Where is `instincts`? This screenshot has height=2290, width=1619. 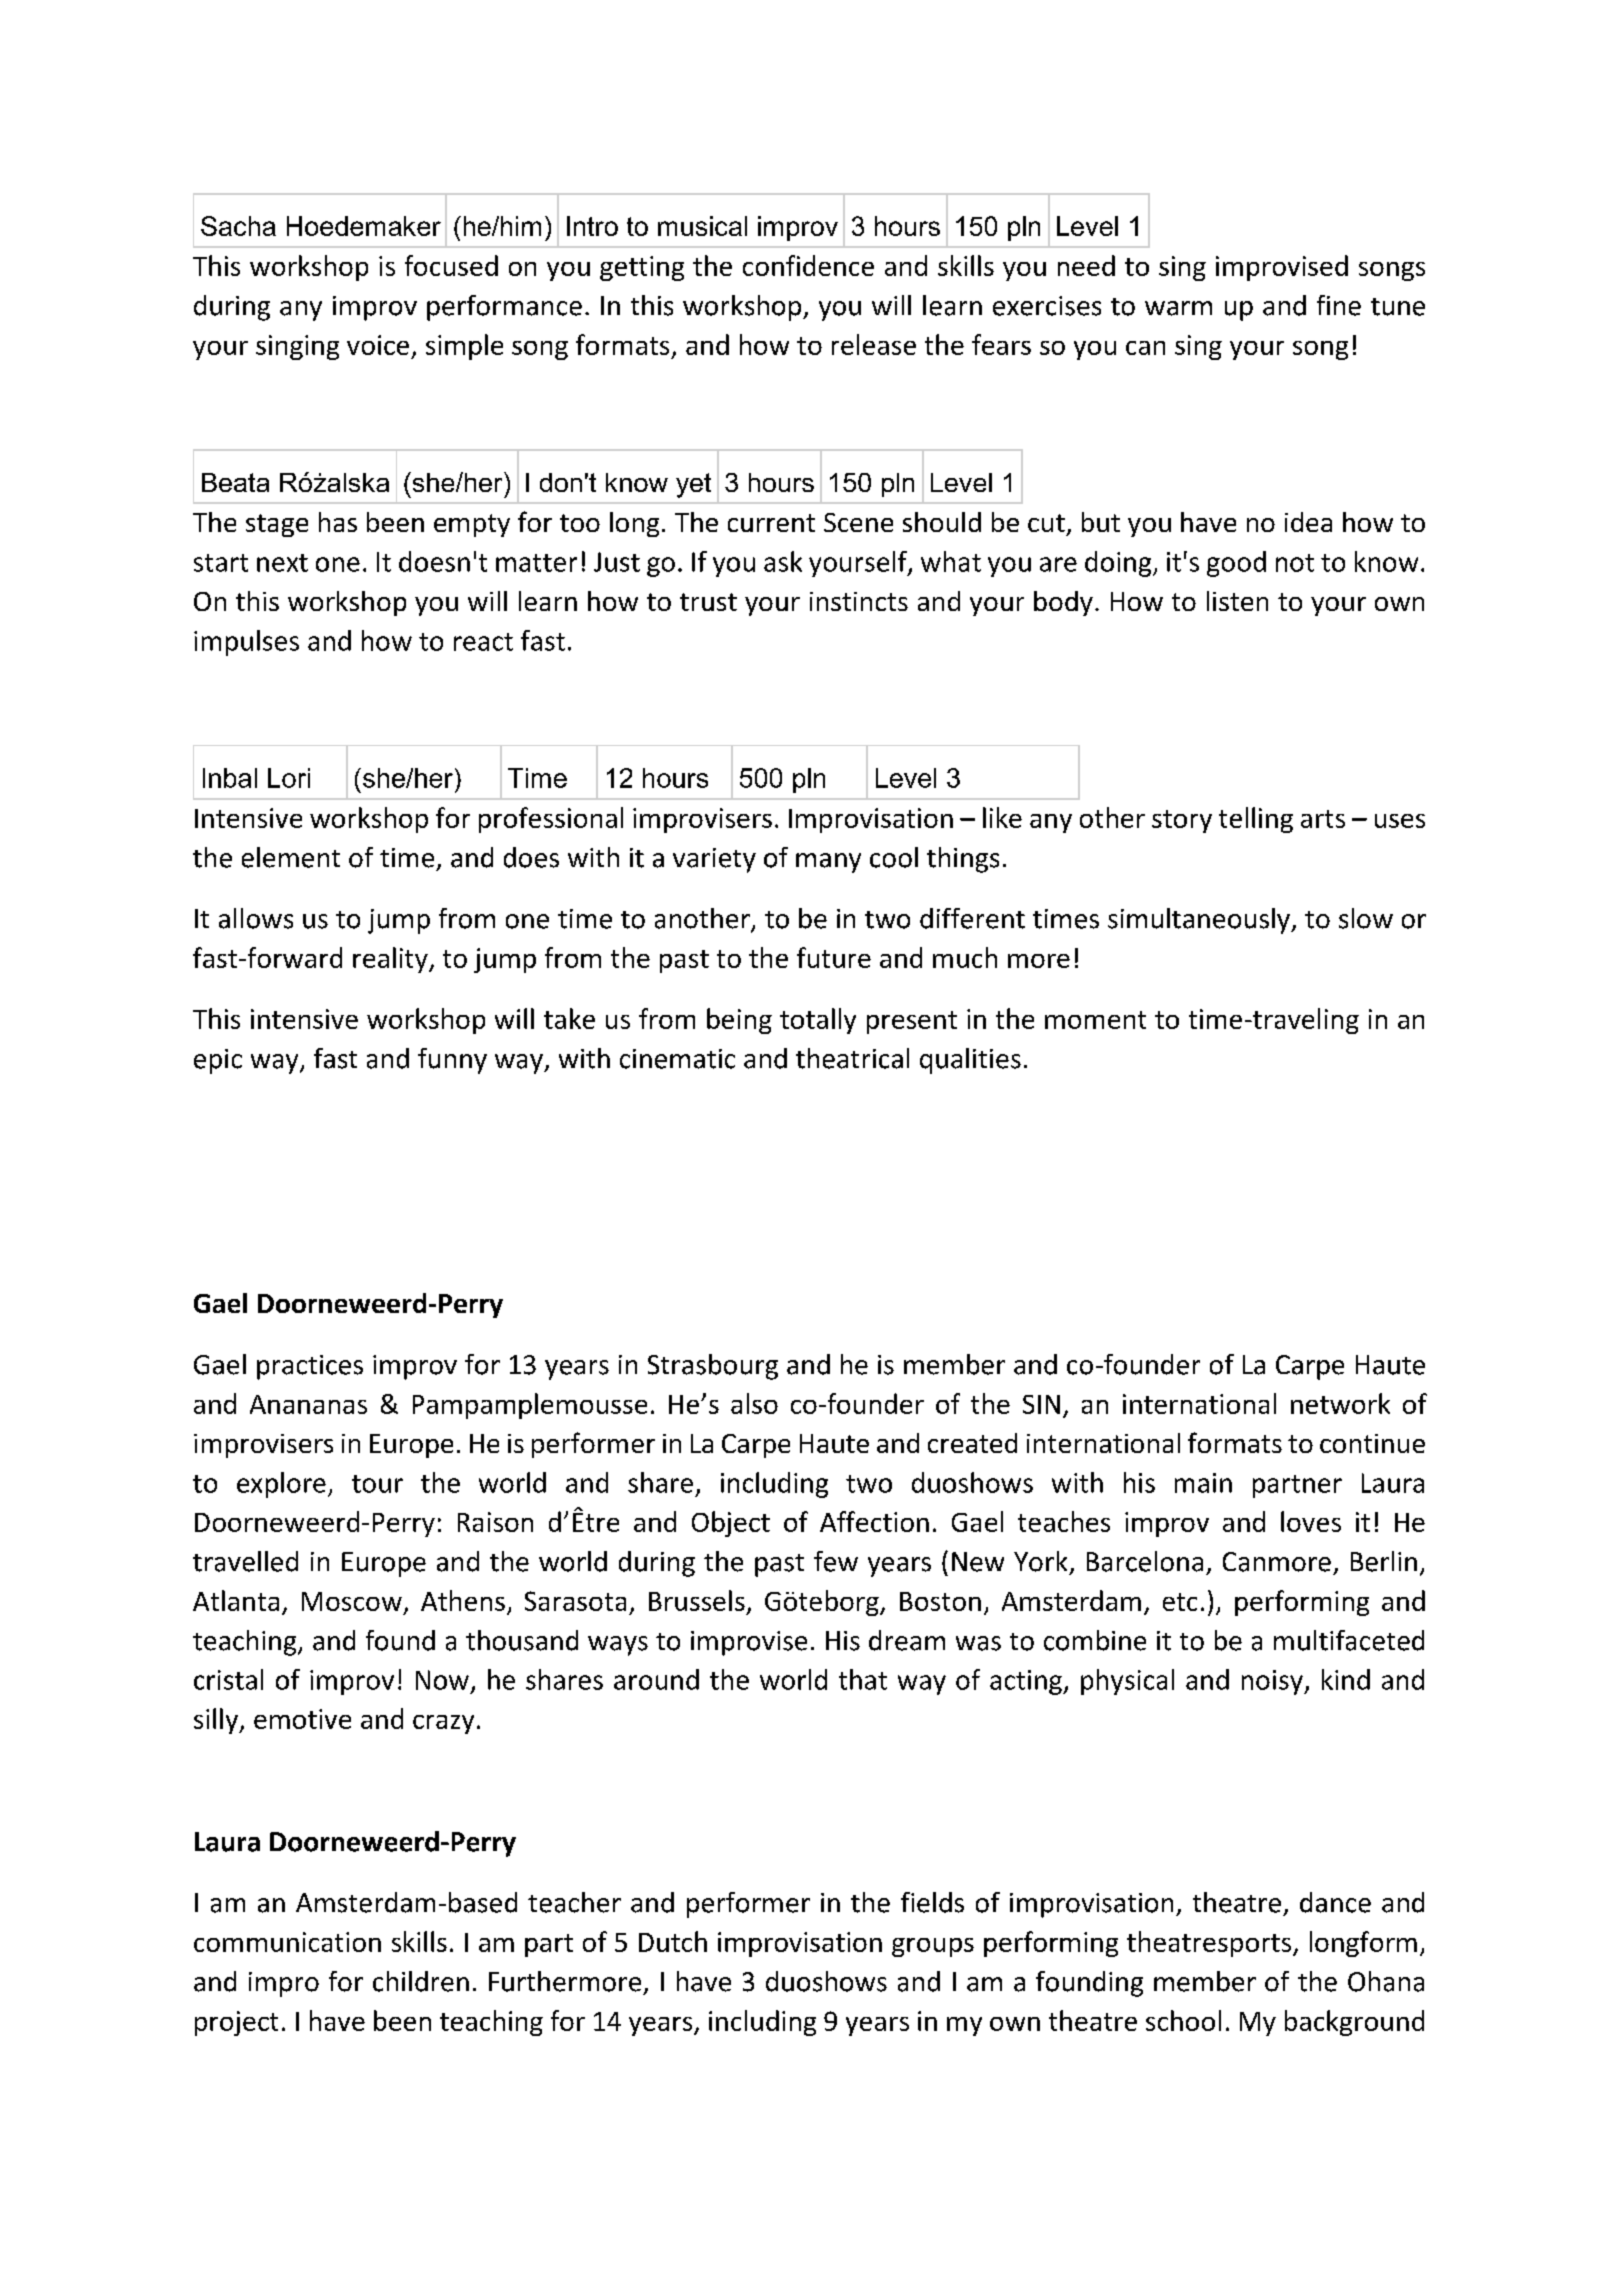 instincts is located at coordinates (859, 601).
